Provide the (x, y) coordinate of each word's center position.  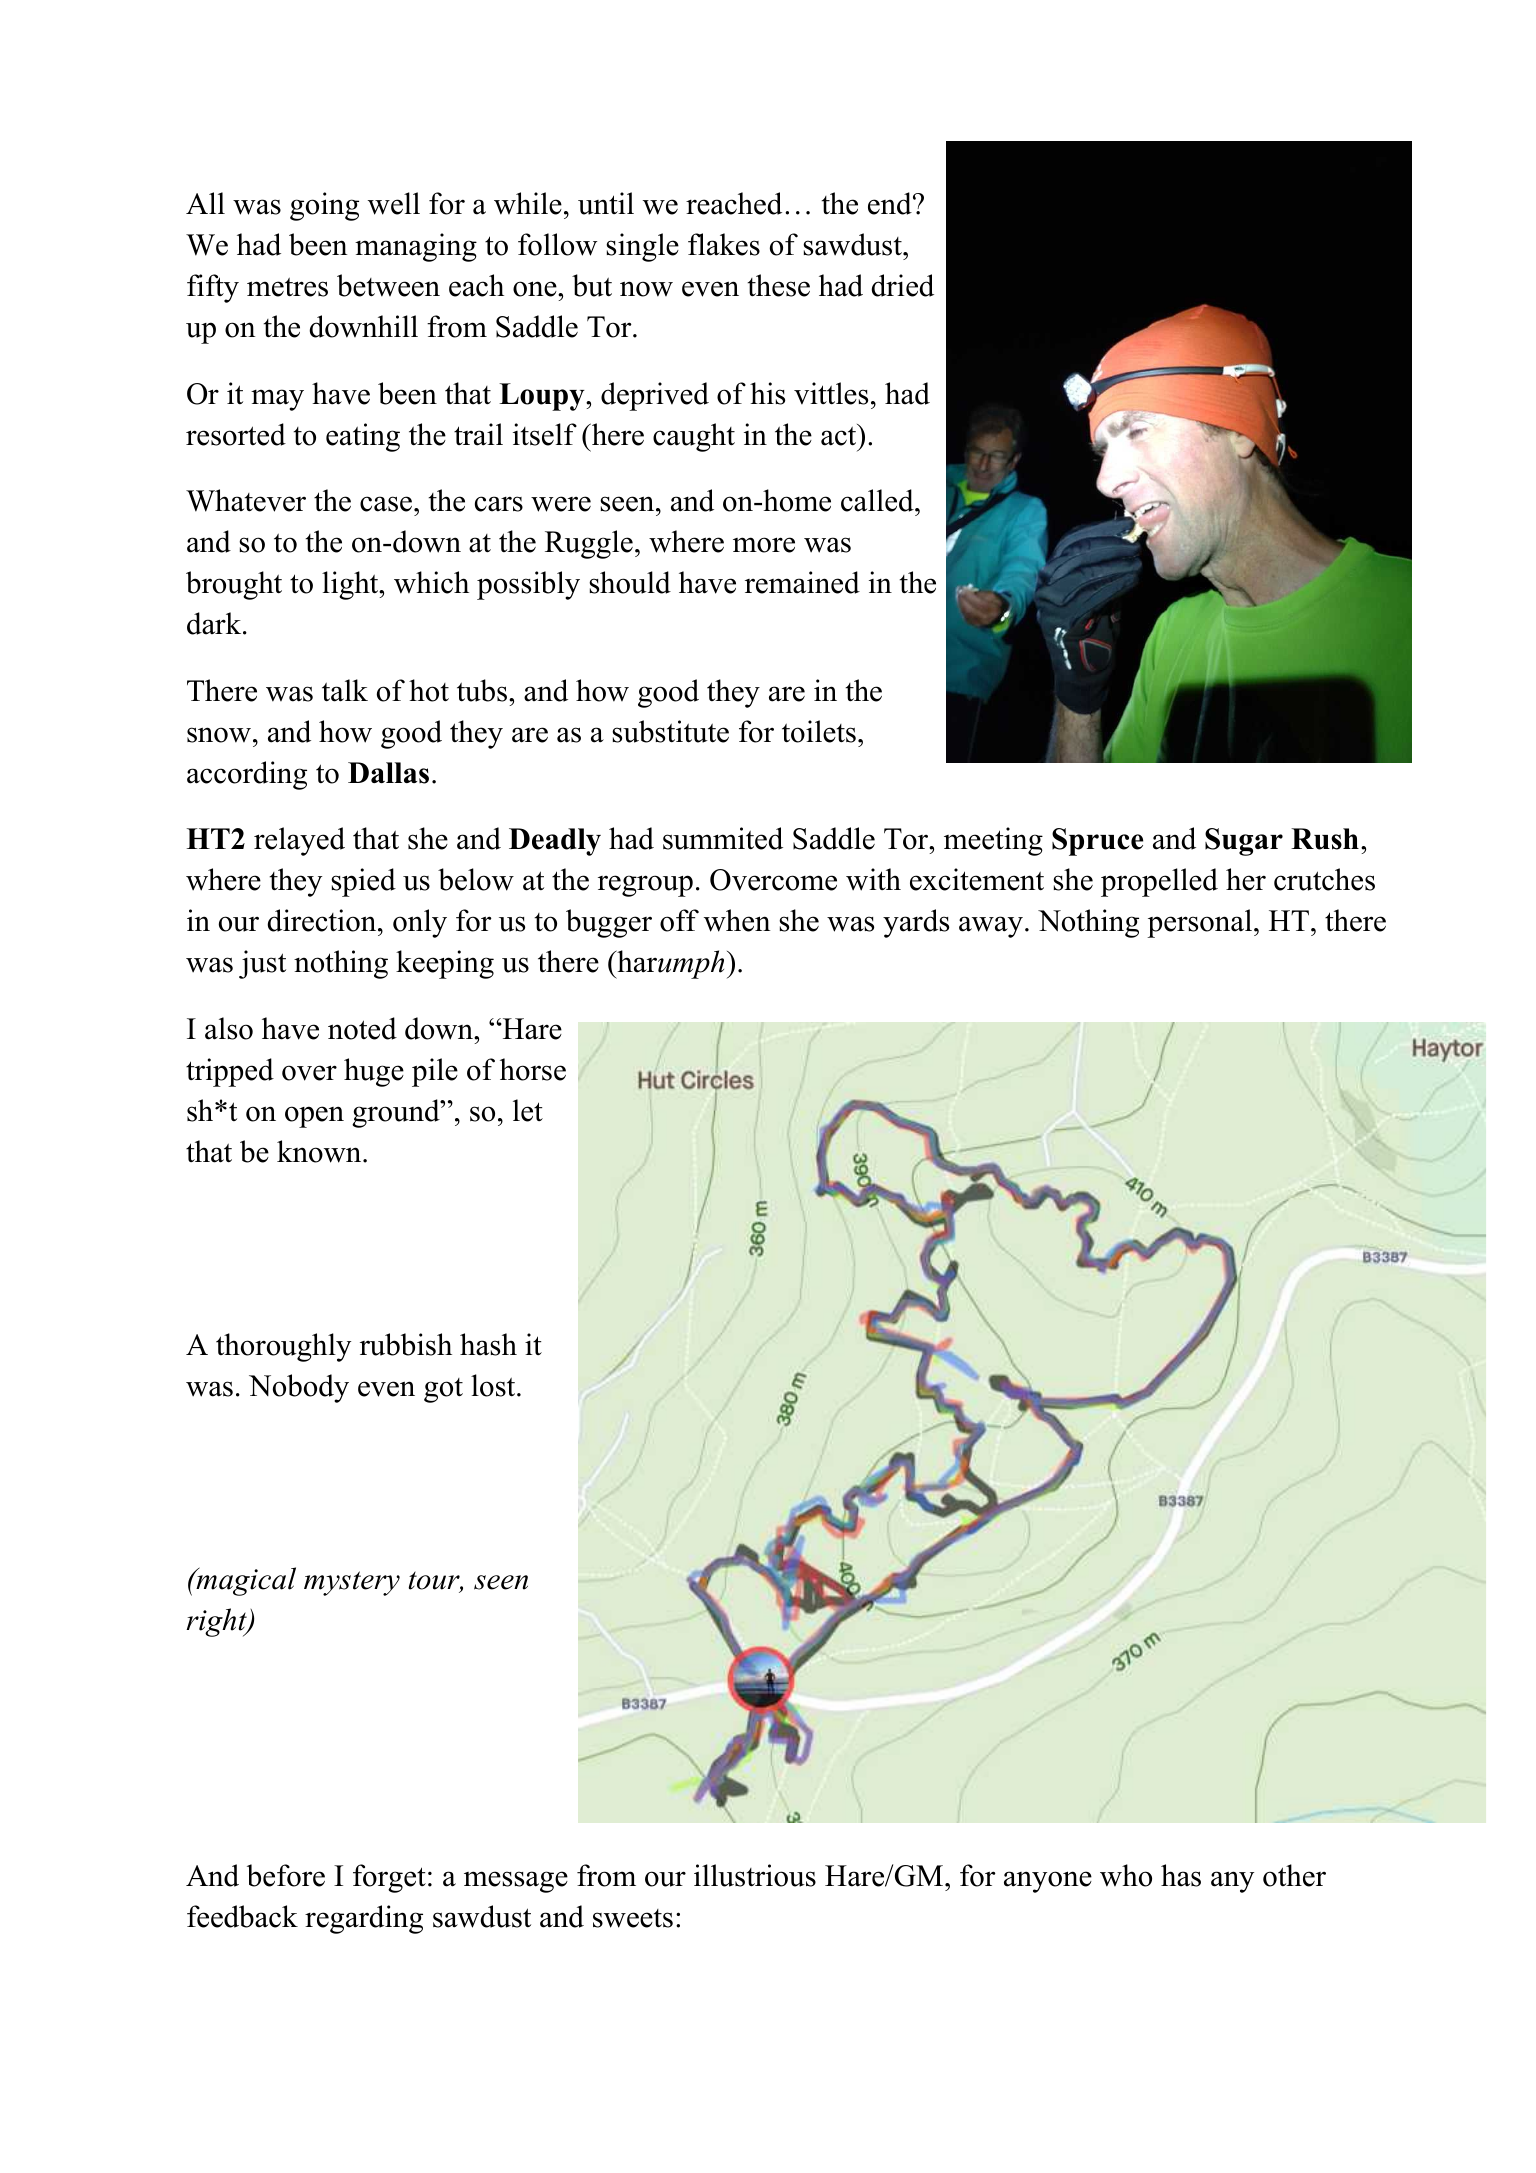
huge (374, 1072)
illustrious (755, 1875)
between (388, 285)
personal (1201, 923)
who (1126, 1875)
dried (902, 285)
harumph (669, 964)
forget (389, 1878)
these (779, 285)
